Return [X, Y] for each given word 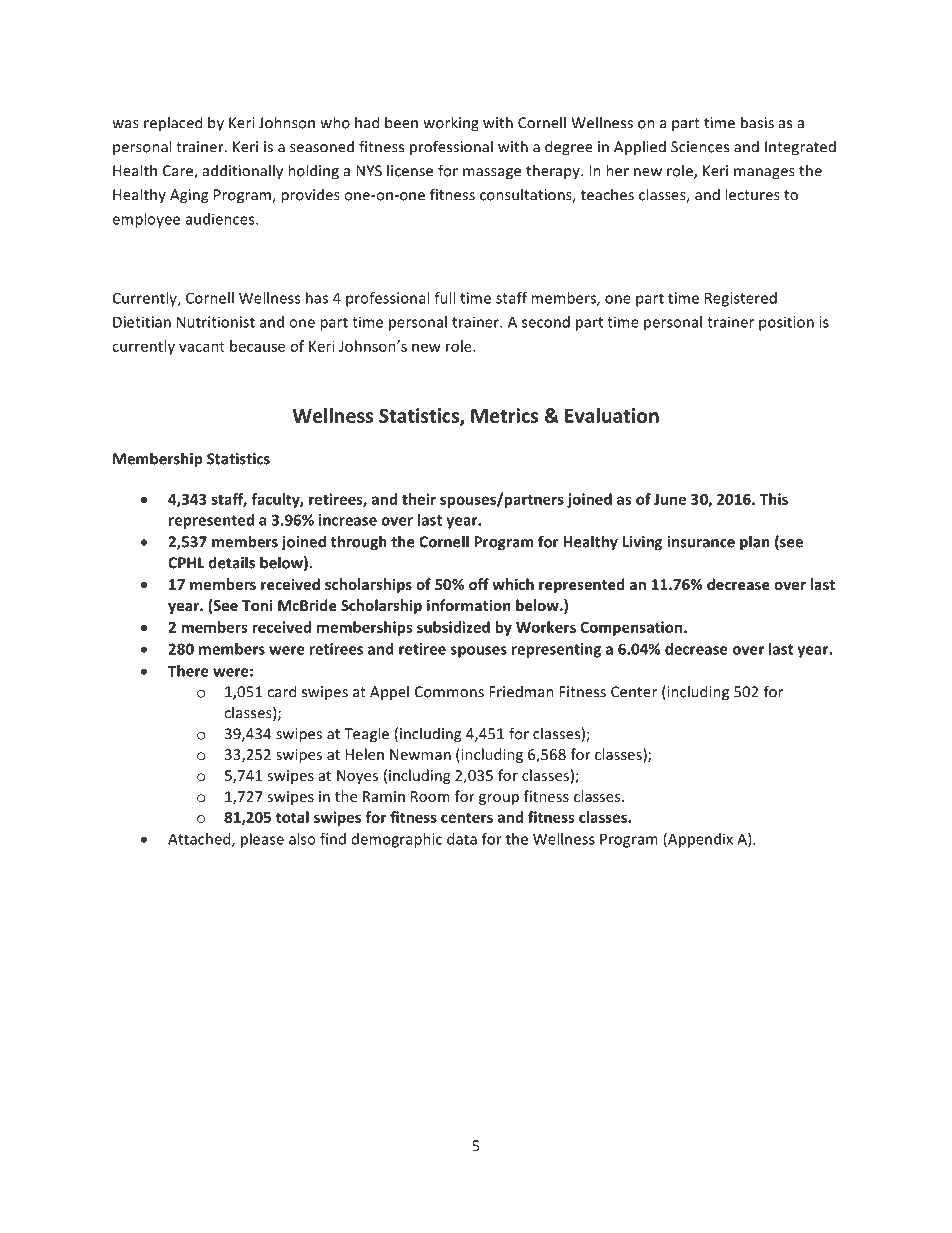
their [419, 499]
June [670, 499]
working [451, 124]
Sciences [700, 147]
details [232, 562]
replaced [173, 124]
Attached [200, 840]
